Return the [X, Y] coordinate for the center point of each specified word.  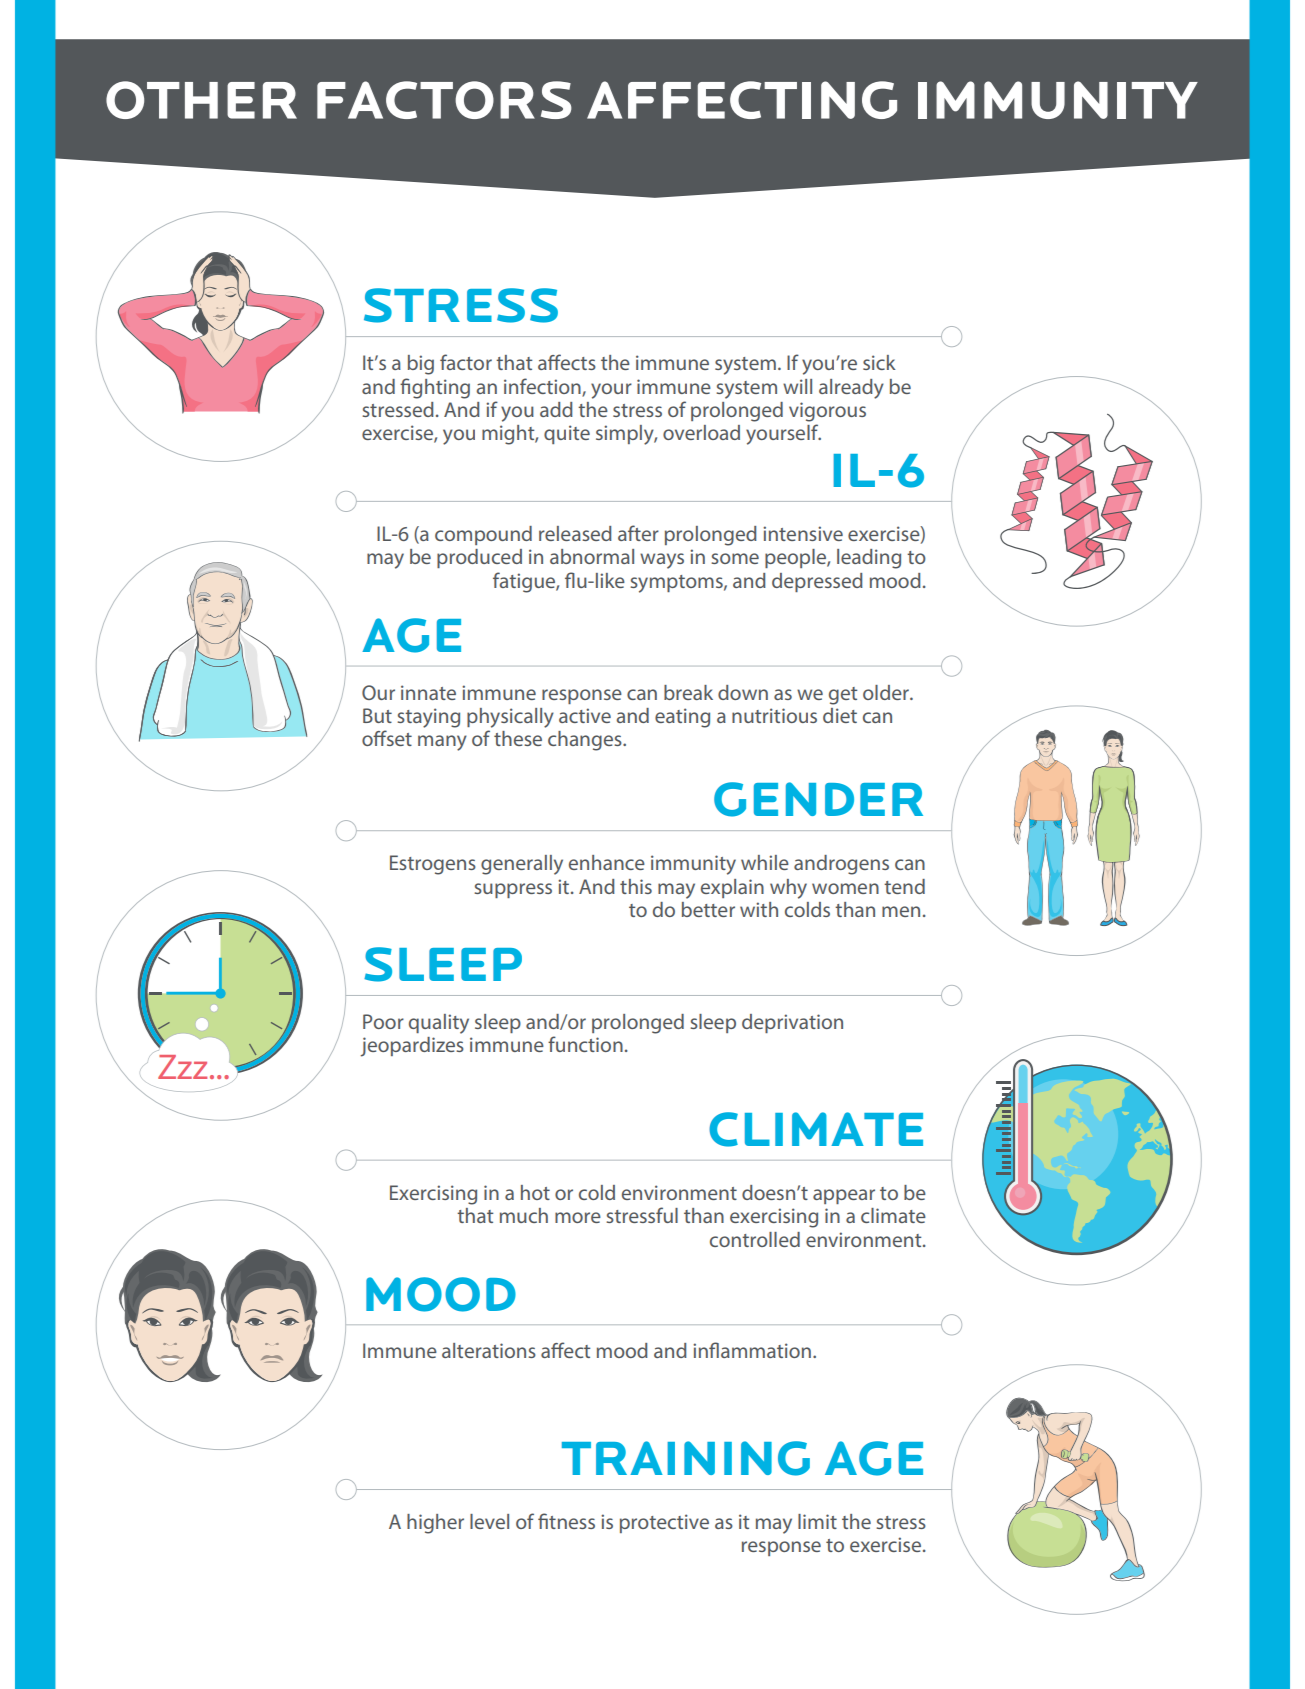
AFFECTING [742, 100]
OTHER [201, 100]
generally [522, 865]
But [377, 715]
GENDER [818, 799]
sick [879, 362]
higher [435, 1524]
